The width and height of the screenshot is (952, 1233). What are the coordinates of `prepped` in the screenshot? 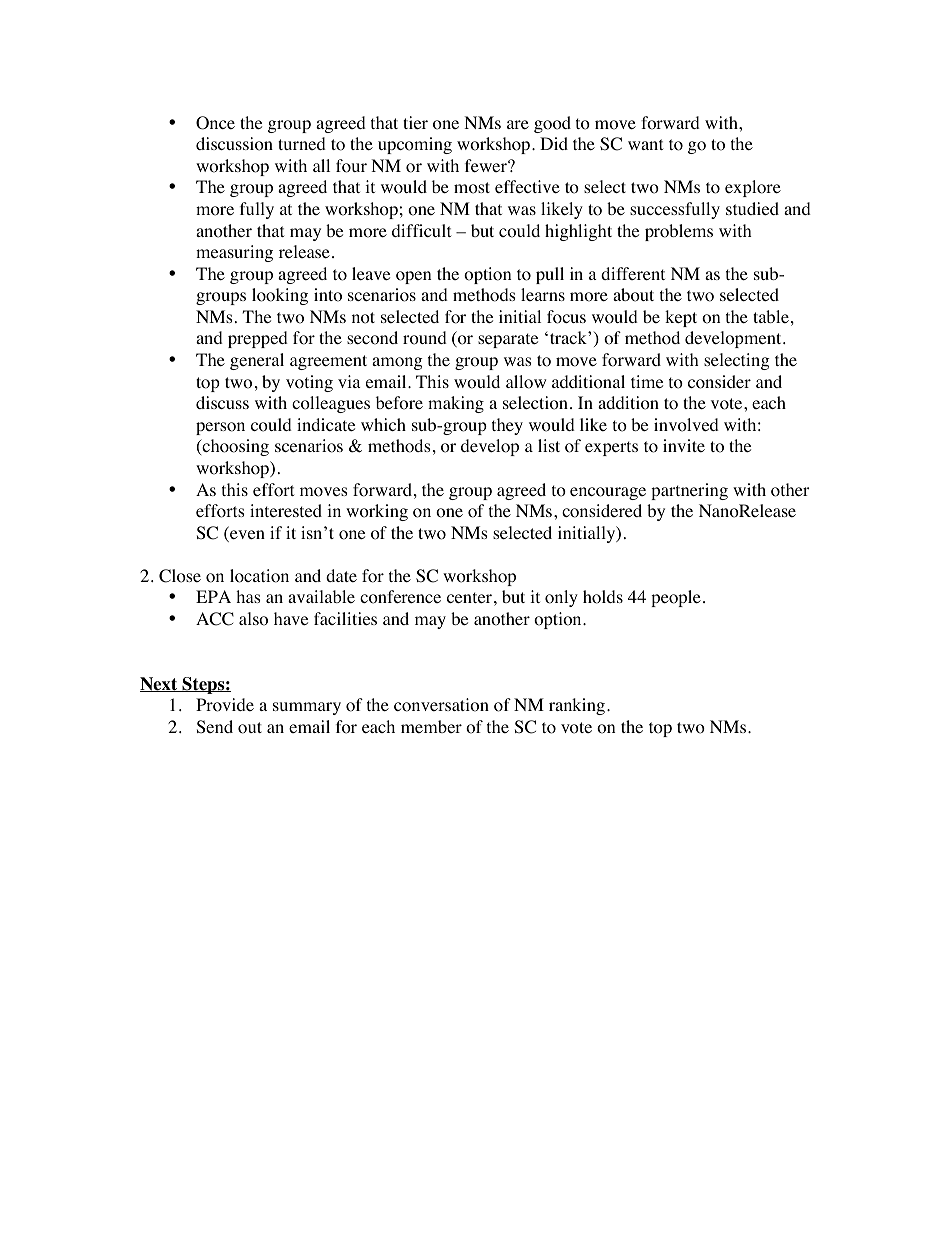 It's located at (258, 339).
